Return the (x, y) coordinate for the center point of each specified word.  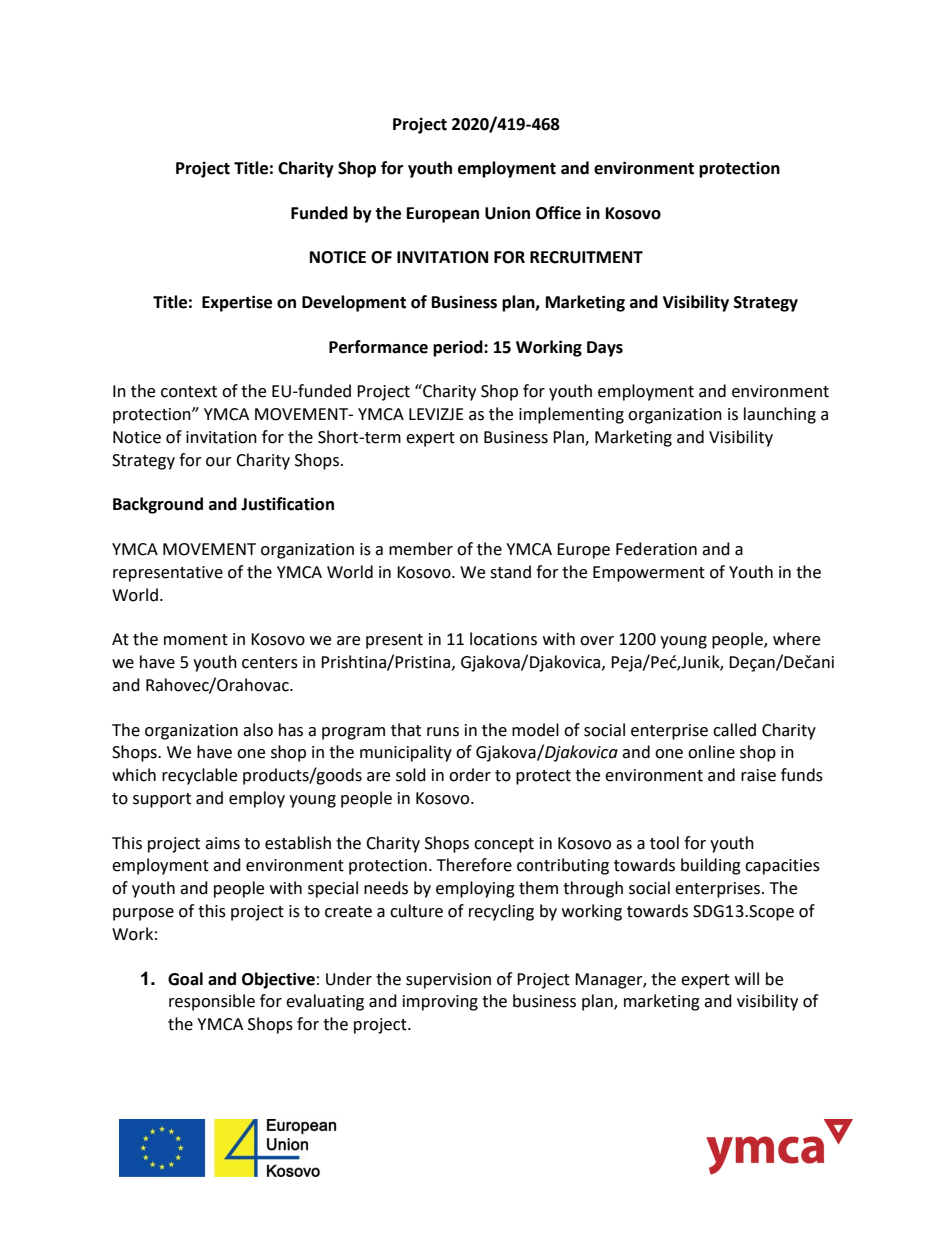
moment (196, 640)
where (796, 639)
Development (354, 303)
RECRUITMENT (586, 257)
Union (507, 213)
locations (503, 639)
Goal (185, 979)
